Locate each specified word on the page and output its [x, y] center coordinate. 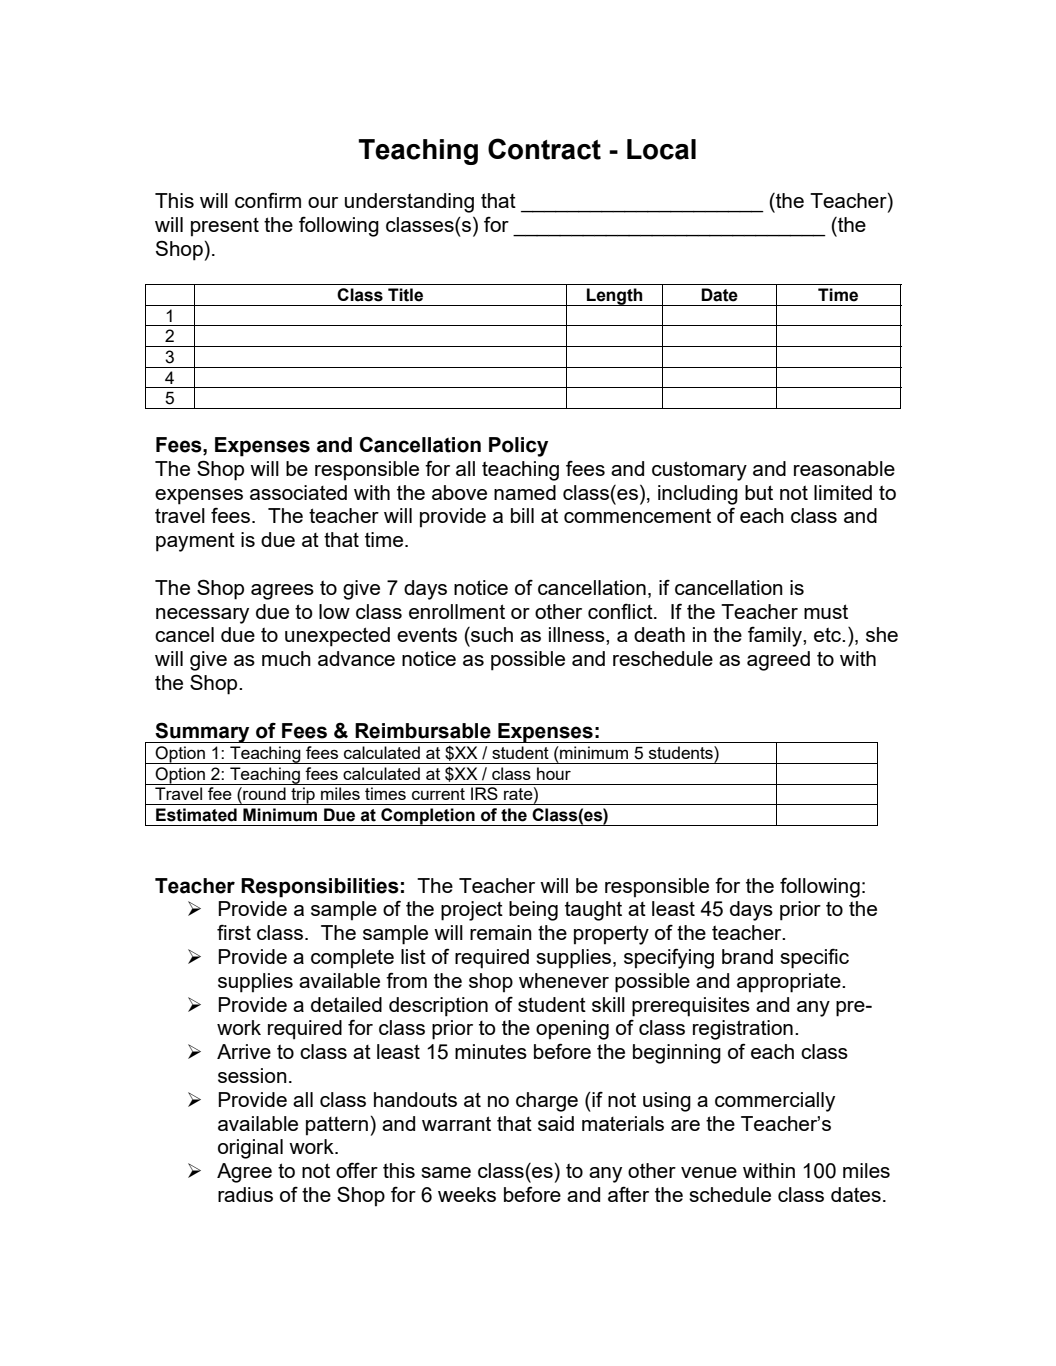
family [776, 636]
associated [298, 492]
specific [814, 958]
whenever [564, 980]
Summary [203, 732]
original [250, 1149]
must [826, 611]
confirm [268, 200]
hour [554, 773]
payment [195, 542]
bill [522, 515]
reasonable [844, 468]
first [234, 932]
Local [661, 149]
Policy [518, 447]
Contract [544, 149]
